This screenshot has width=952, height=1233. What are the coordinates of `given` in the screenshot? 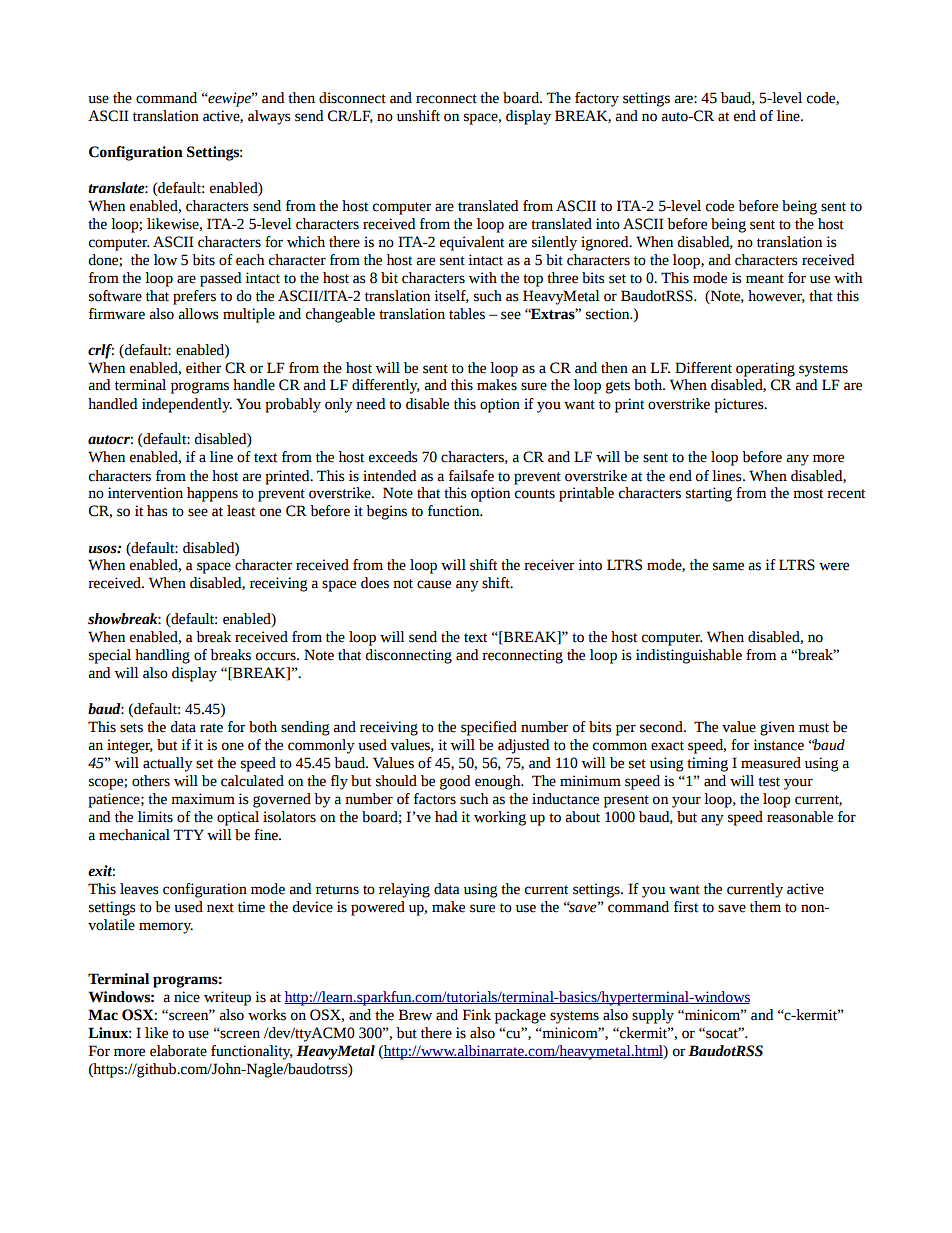 It's located at (777, 728).
